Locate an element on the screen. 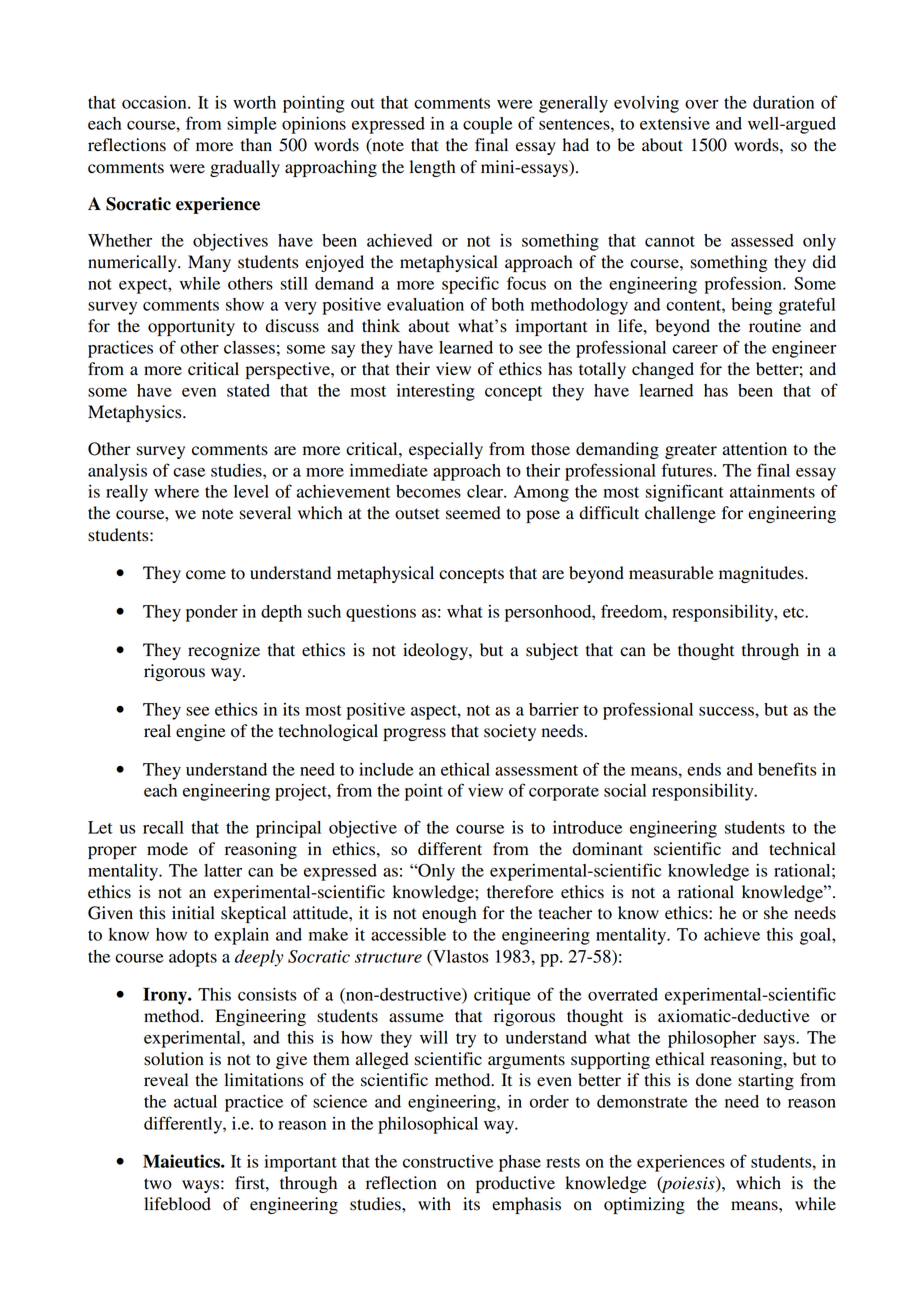 The image size is (924, 1308). career is located at coordinates (695, 349).
